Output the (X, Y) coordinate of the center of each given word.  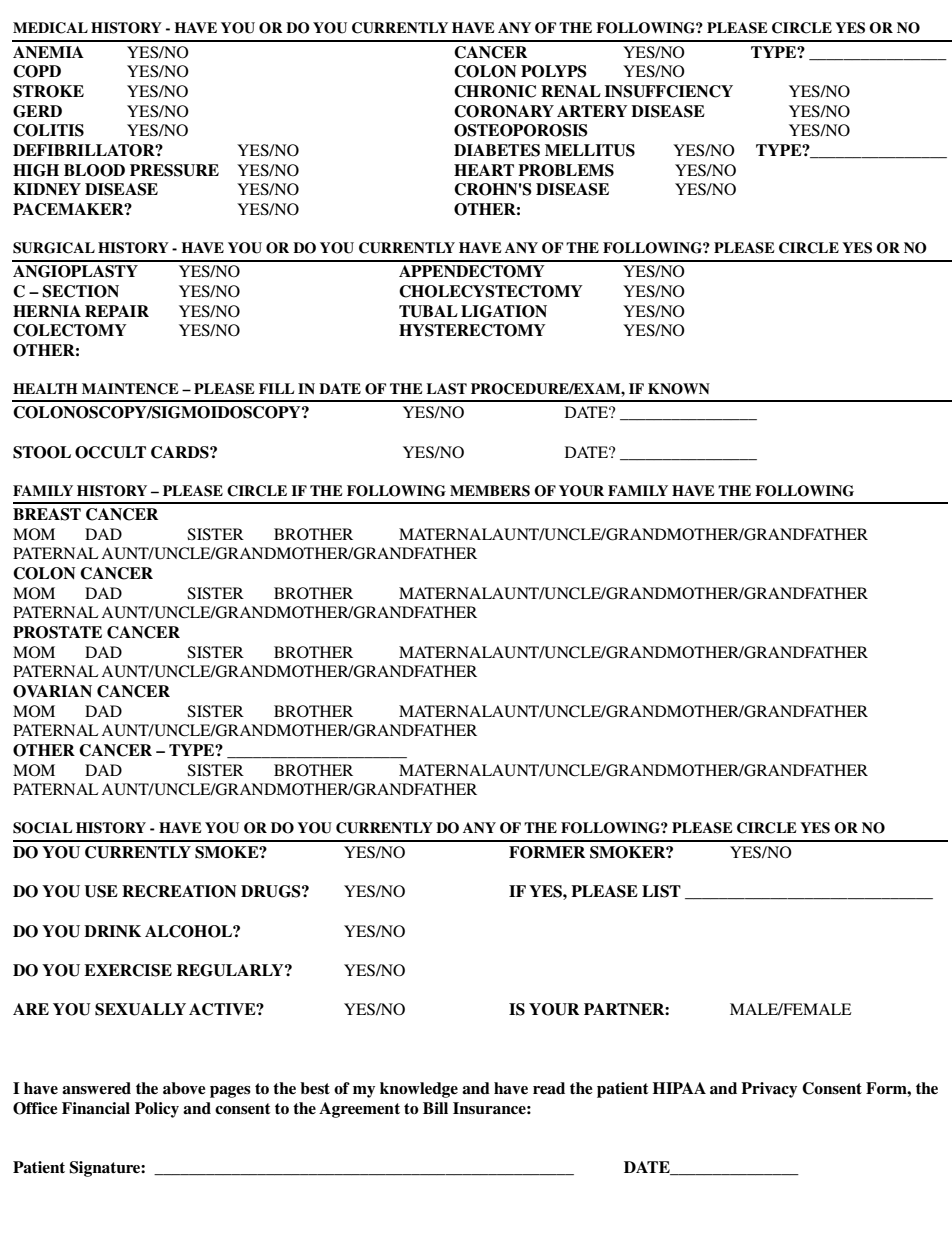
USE (101, 891)
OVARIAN (52, 691)
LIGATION (504, 311)
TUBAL (428, 311)
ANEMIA (48, 52)
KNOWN (679, 389)
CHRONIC (495, 91)
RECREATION (179, 891)
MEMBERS (490, 491)
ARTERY (592, 111)
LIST (661, 891)
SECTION (80, 291)
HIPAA (679, 1088)
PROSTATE (57, 632)
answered (96, 1088)
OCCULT (110, 452)
